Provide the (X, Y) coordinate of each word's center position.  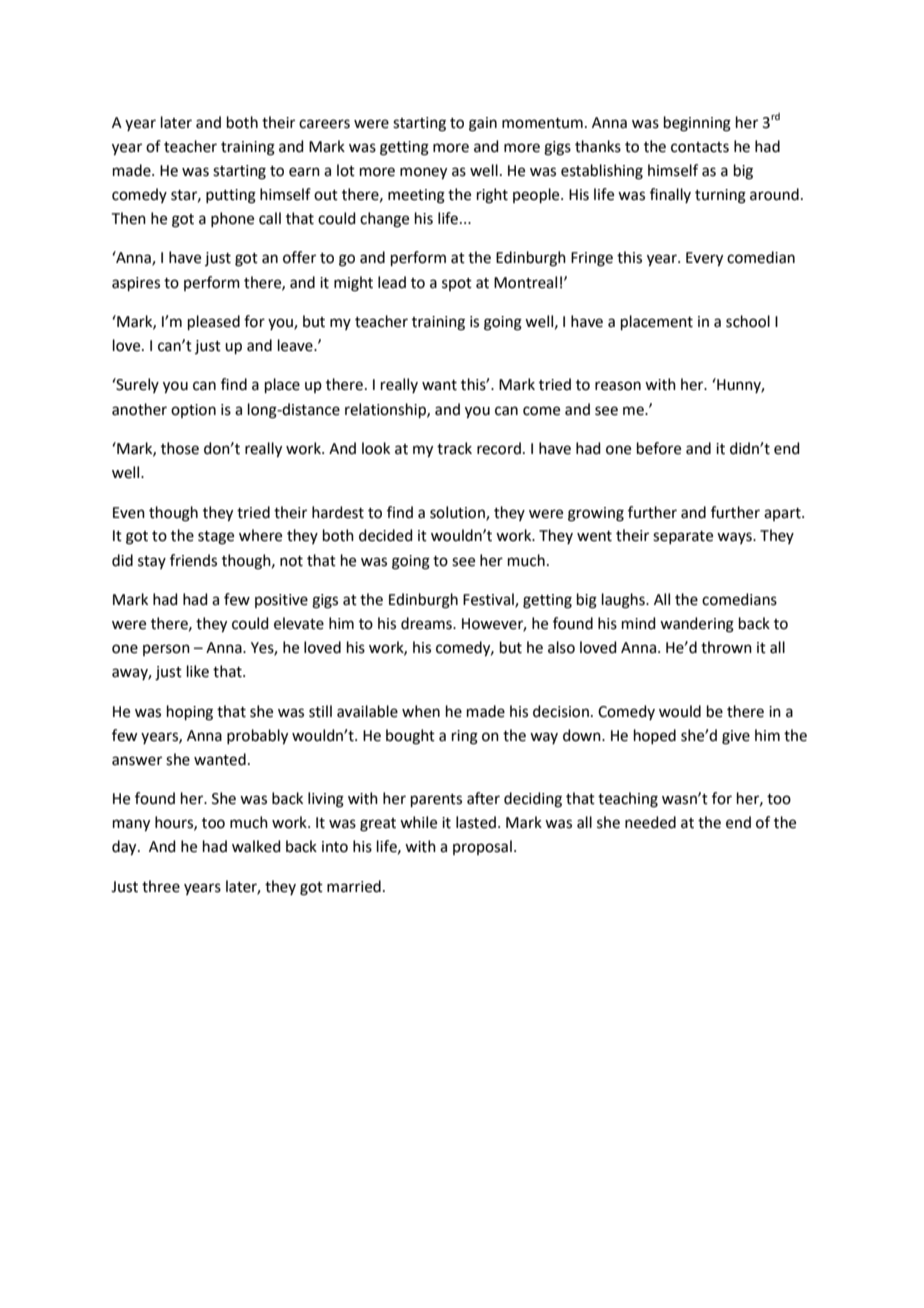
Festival (489, 600)
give (736, 737)
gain (483, 124)
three (161, 886)
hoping (190, 713)
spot (457, 284)
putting (231, 196)
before (659, 448)
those (180, 448)
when (421, 711)
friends (193, 560)
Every (704, 259)
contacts (700, 147)
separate (683, 537)
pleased (214, 322)
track (454, 448)
